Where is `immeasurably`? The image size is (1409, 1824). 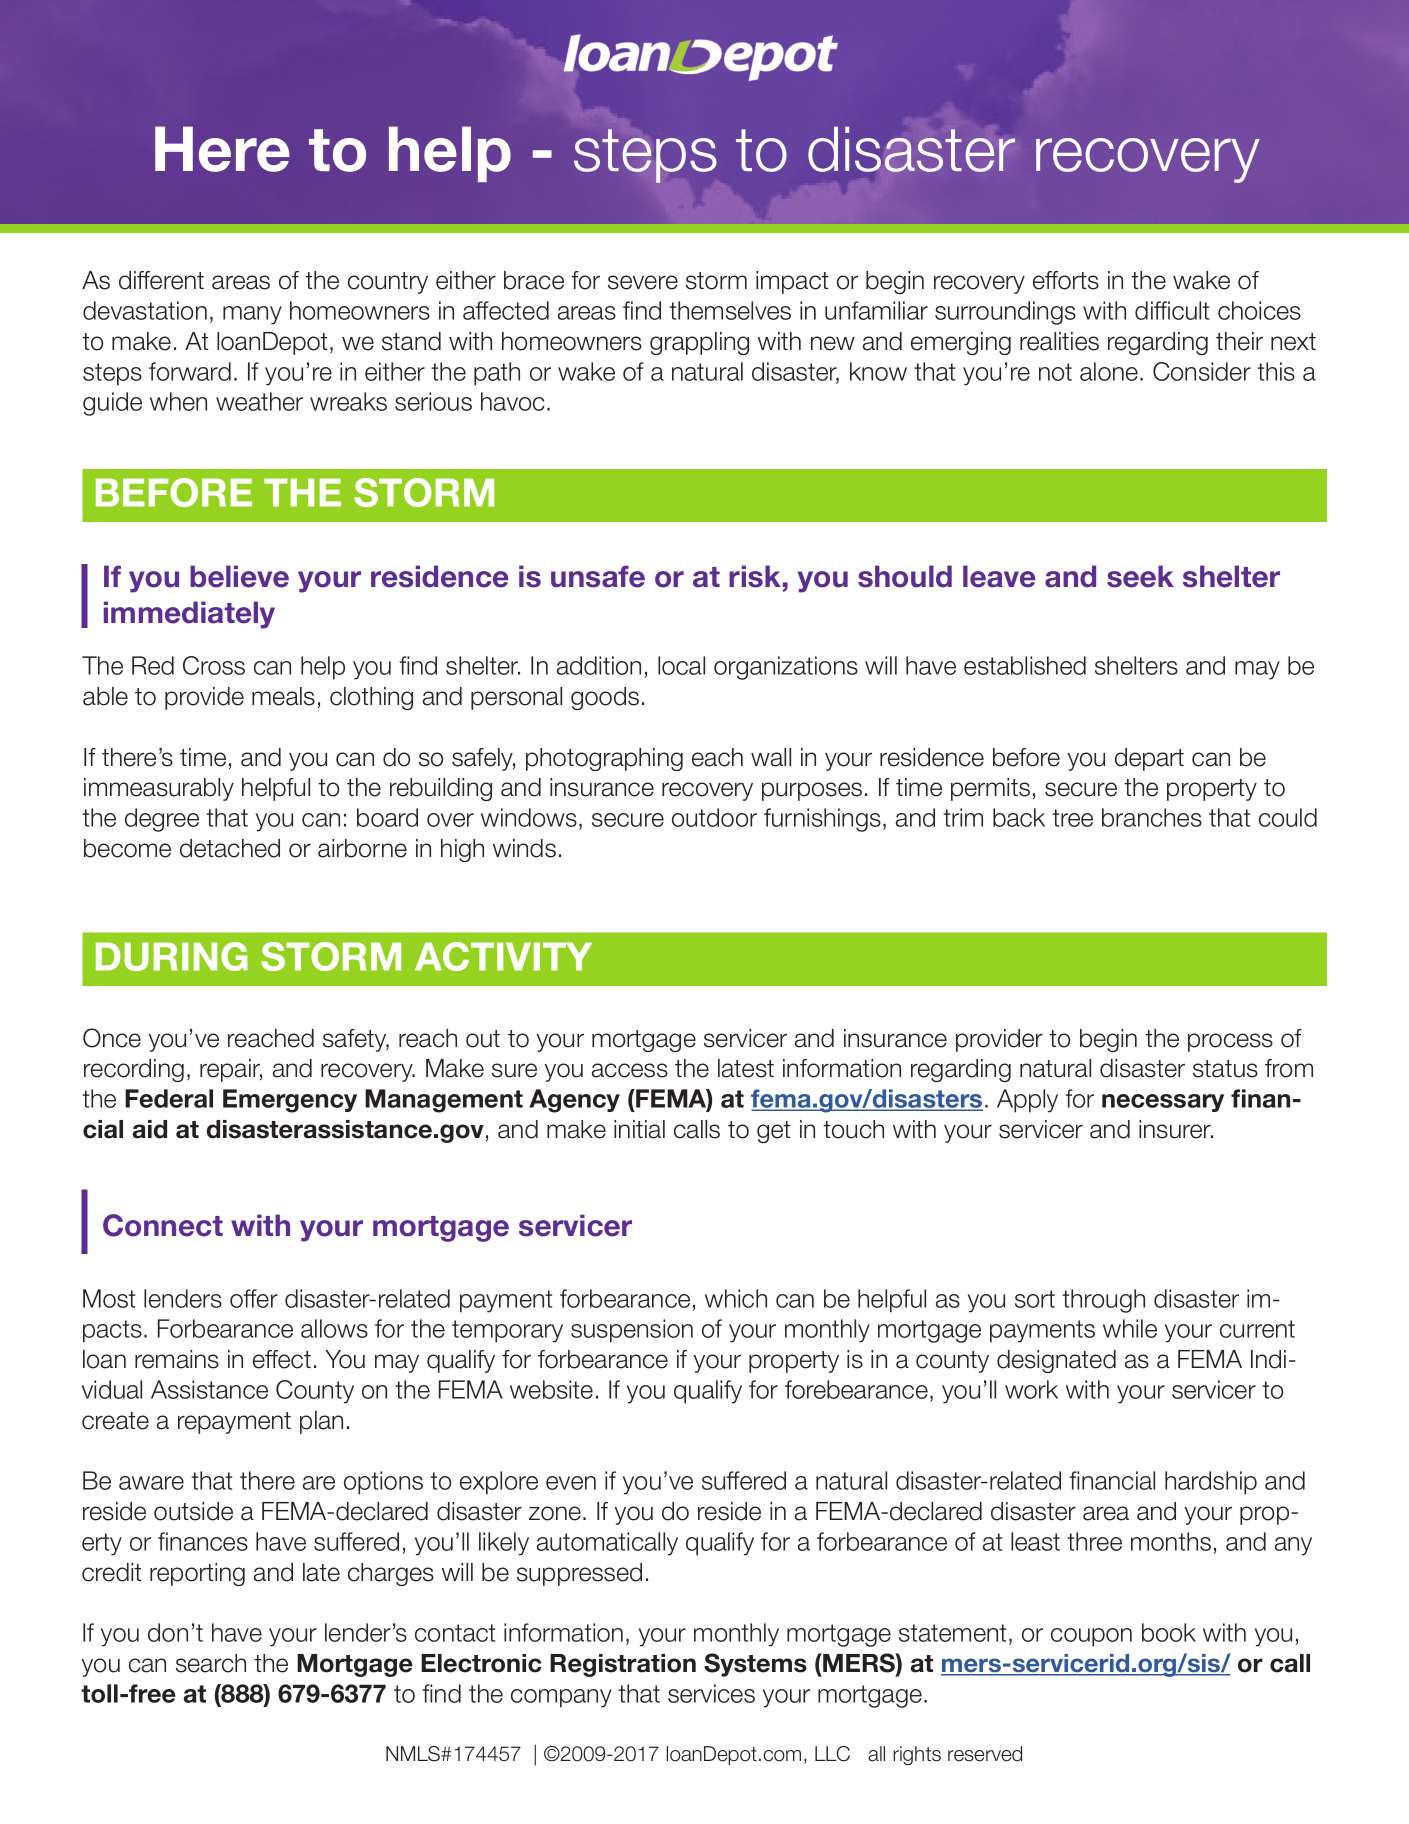
immeasurably is located at coordinates (159, 789).
